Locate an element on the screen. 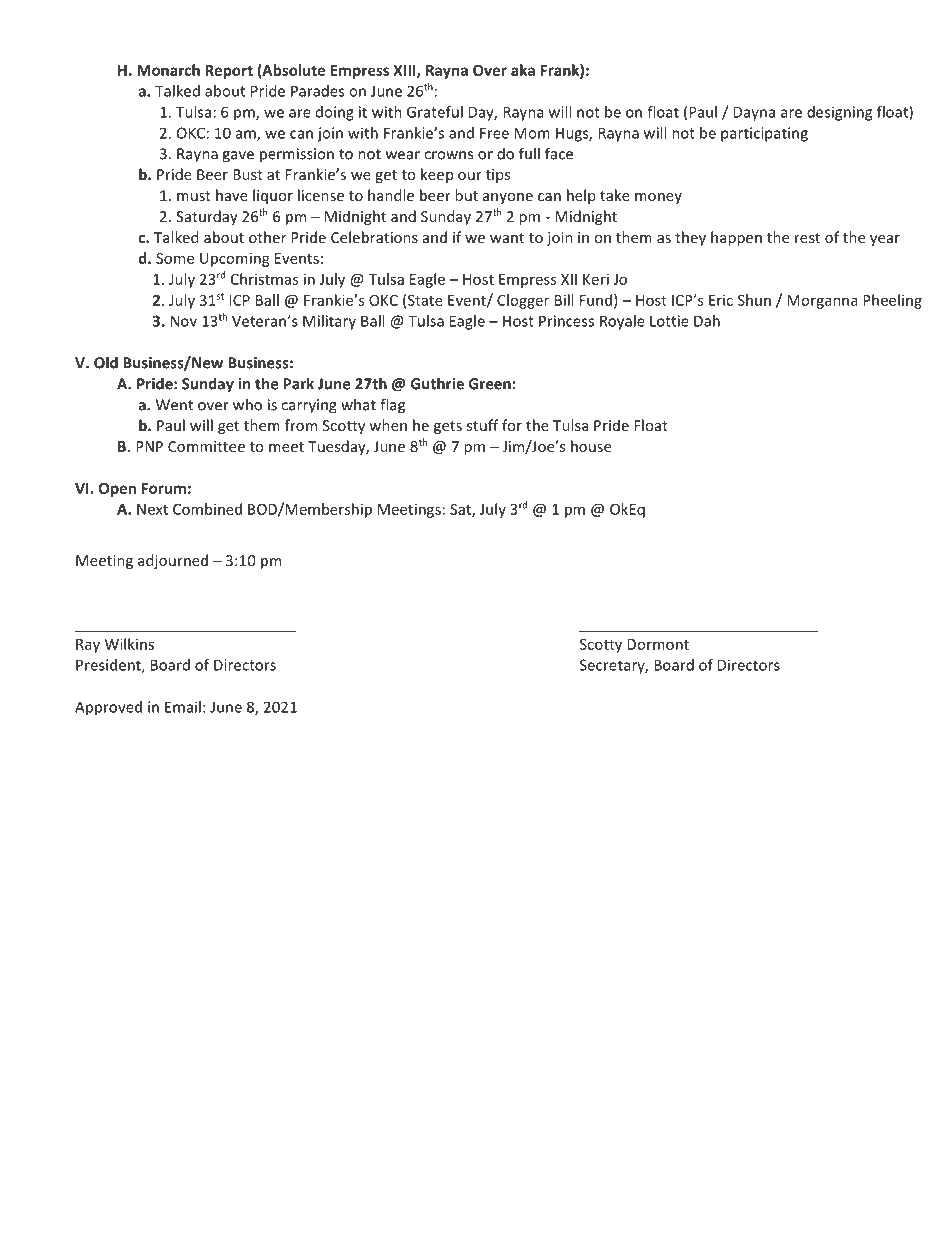 The image size is (952, 1233). Wilkins is located at coordinates (129, 644).
